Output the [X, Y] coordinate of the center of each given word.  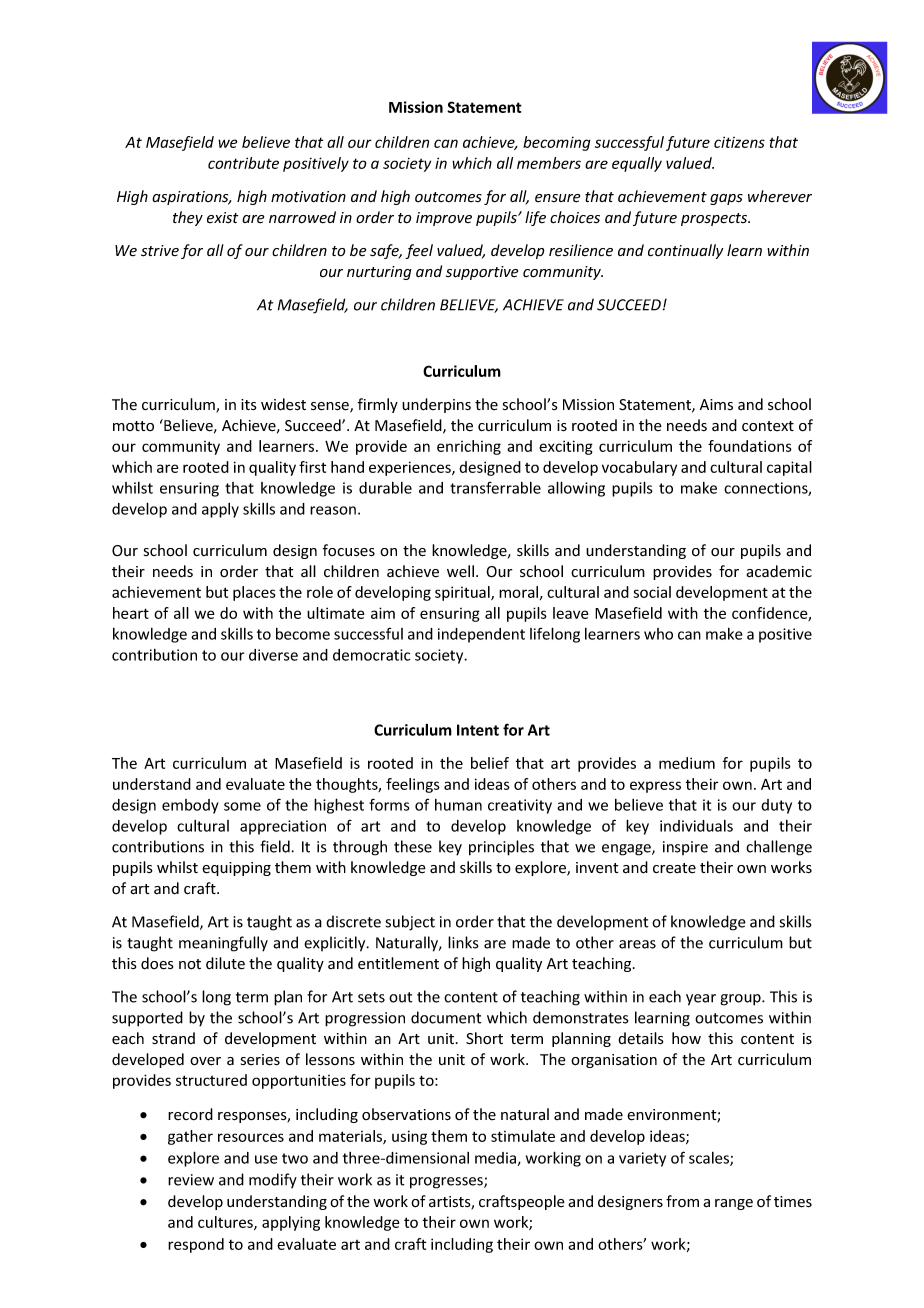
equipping [236, 869]
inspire [685, 848]
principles [501, 848]
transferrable [495, 488]
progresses [447, 1183]
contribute [243, 163]
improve [444, 219]
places [254, 593]
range [734, 1204]
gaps [726, 199]
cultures [226, 1223]
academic [779, 571]
